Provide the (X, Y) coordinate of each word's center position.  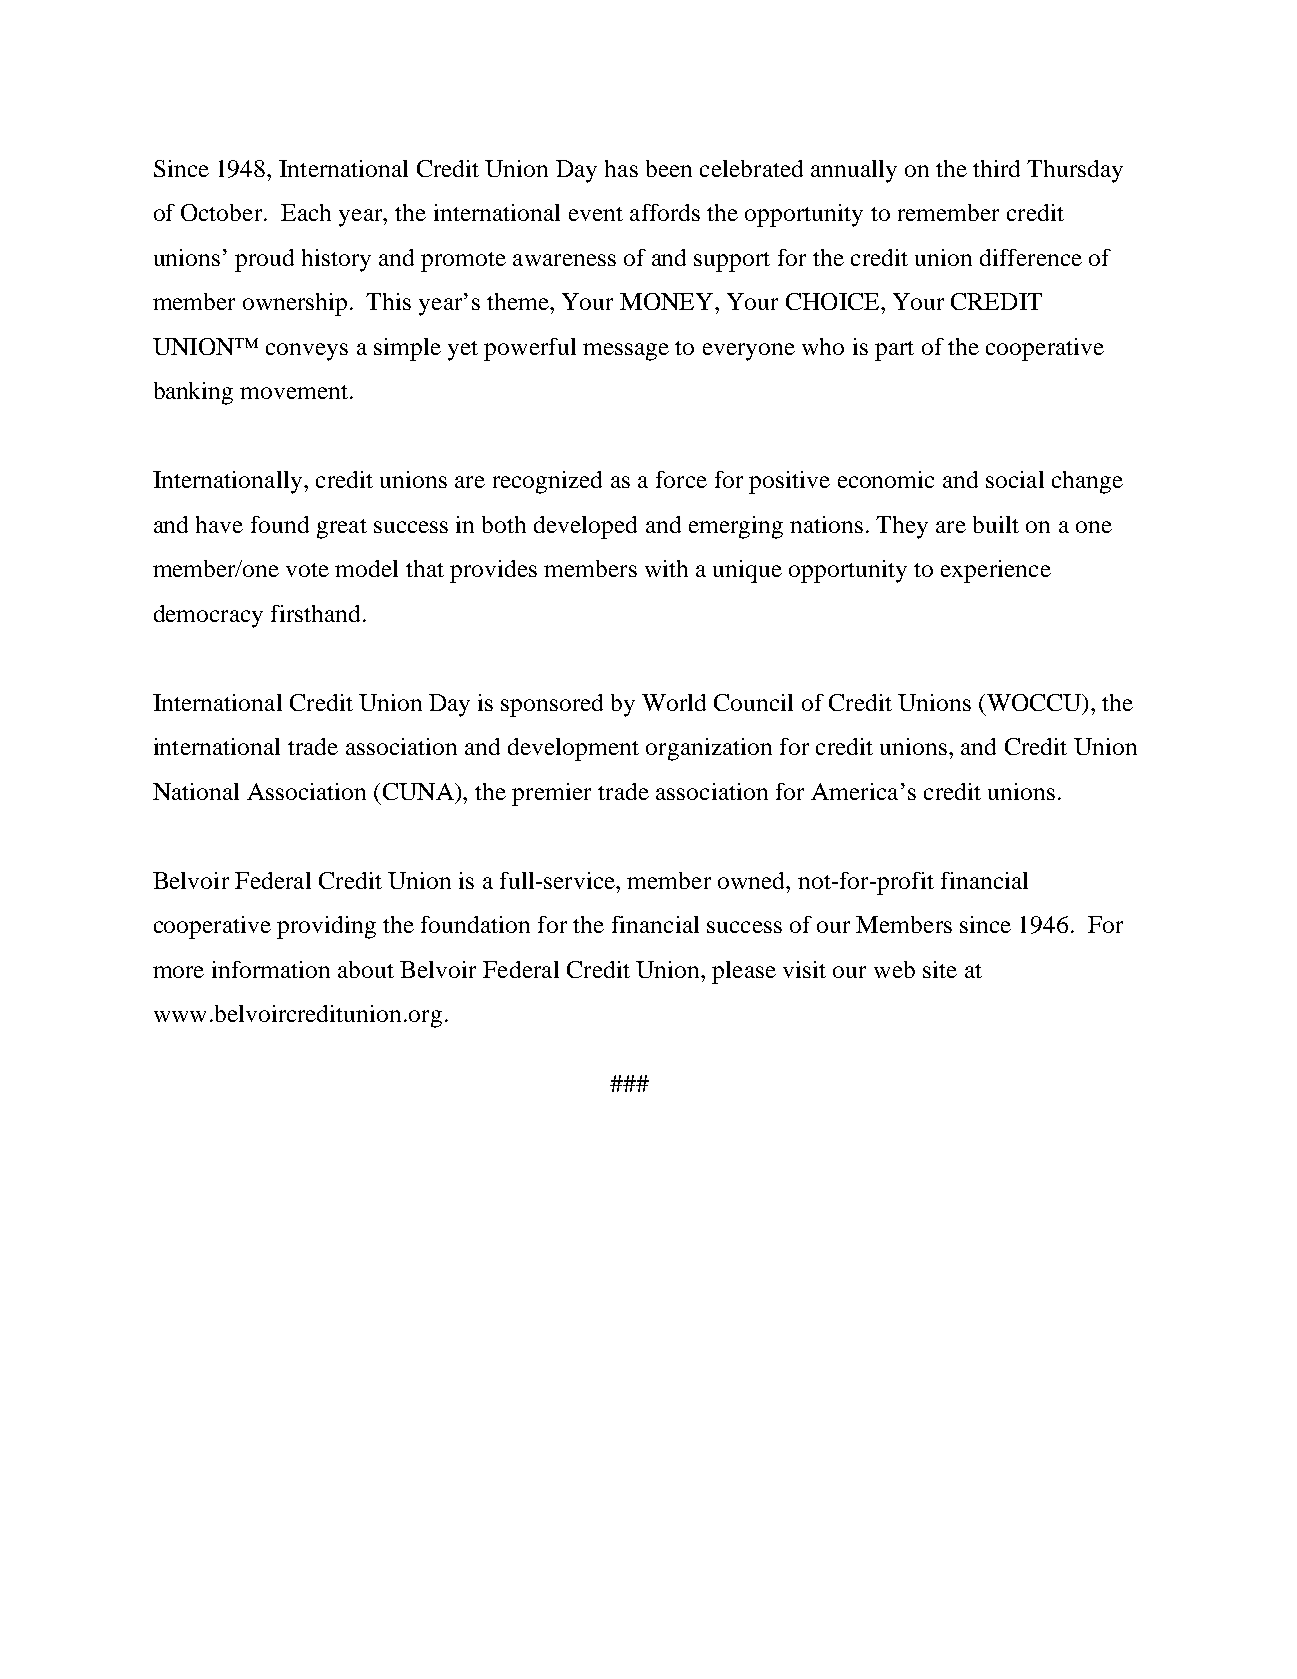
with (666, 568)
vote (307, 570)
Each (306, 212)
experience (996, 571)
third (996, 168)
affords (665, 212)
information (271, 969)
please (744, 972)
